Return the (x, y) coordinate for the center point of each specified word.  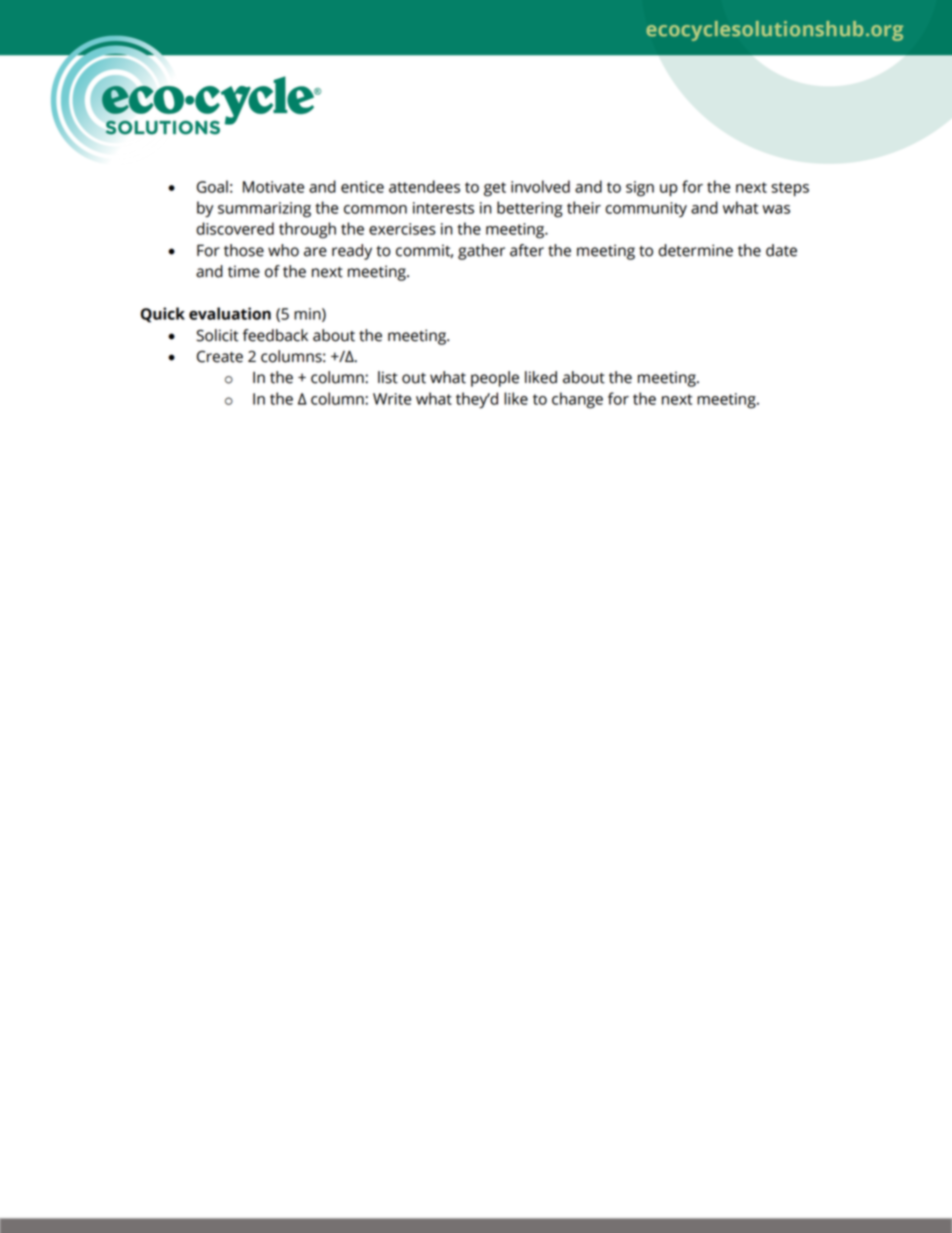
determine (696, 250)
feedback (275, 335)
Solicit (217, 335)
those (244, 250)
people (495, 379)
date (781, 250)
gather (481, 252)
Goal (212, 186)
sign (640, 189)
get (495, 189)
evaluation (230, 313)
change (577, 400)
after (527, 250)
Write (392, 399)
